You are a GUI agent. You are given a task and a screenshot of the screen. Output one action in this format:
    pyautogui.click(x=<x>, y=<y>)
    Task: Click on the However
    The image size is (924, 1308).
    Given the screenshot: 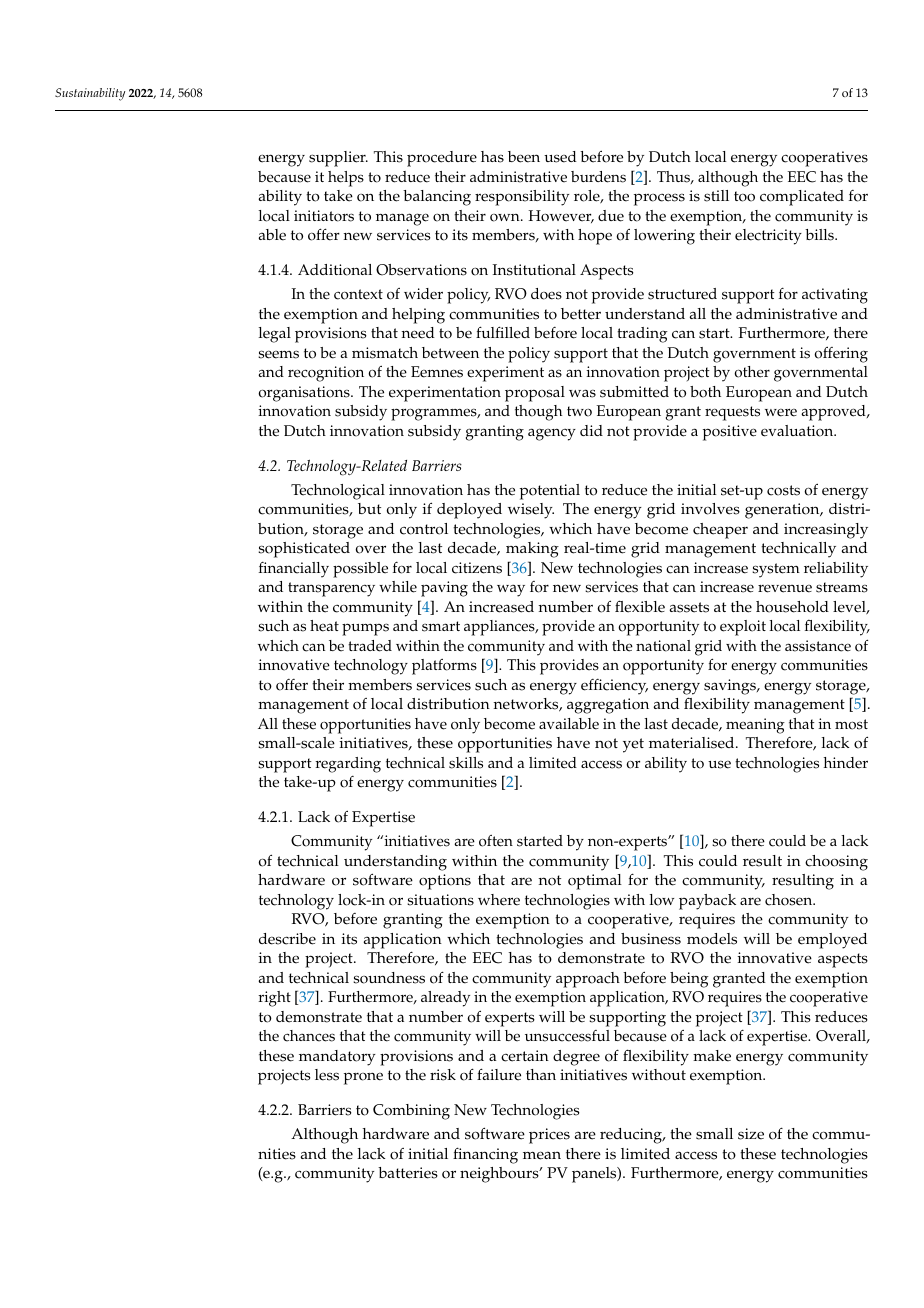 What is the action you would take?
    pyautogui.click(x=561, y=216)
